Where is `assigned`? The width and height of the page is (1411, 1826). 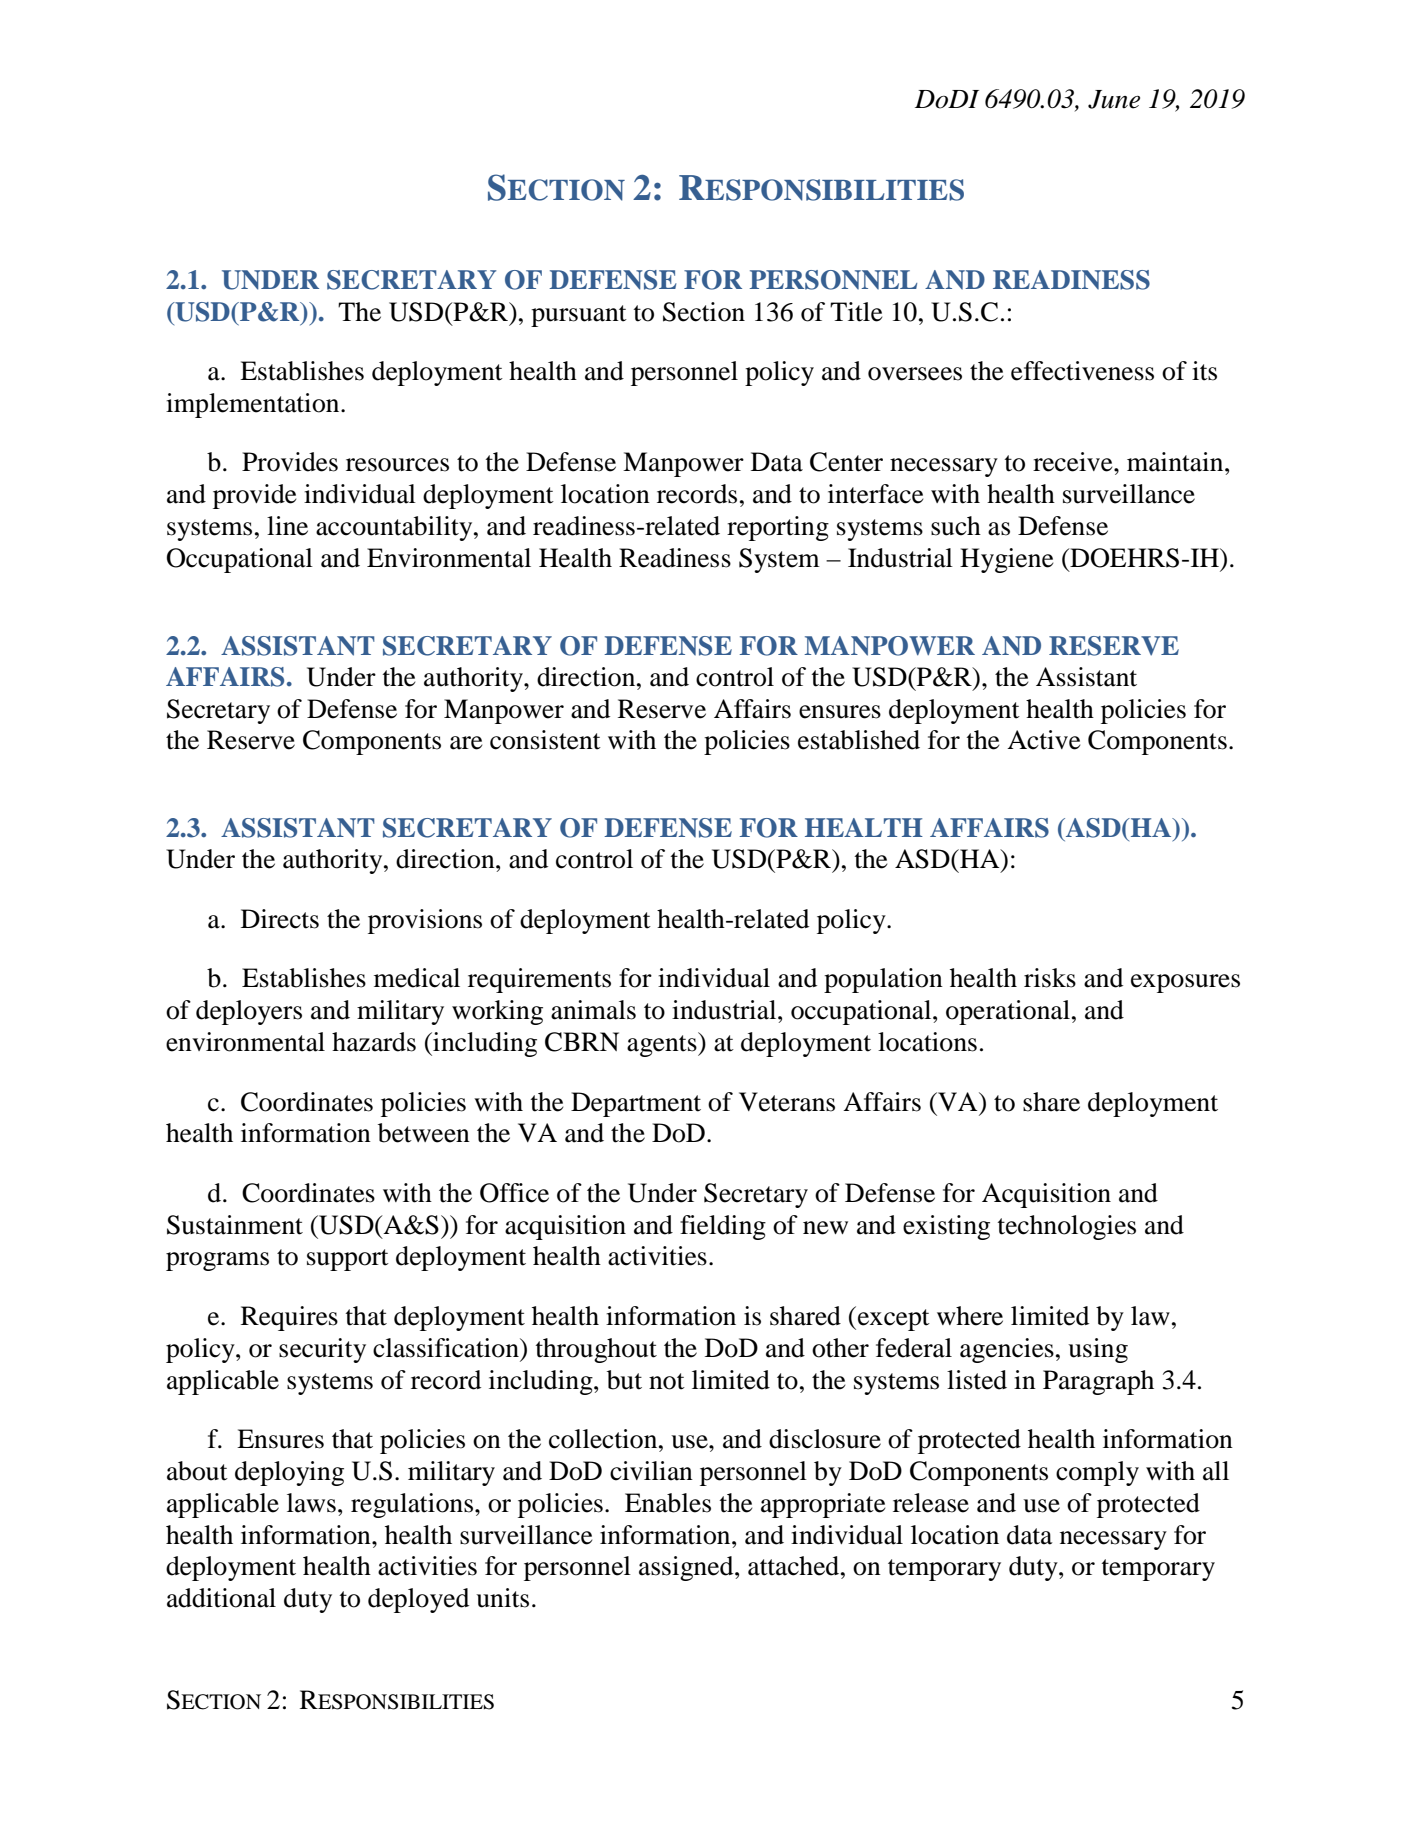 assigned is located at coordinates (687, 1568).
